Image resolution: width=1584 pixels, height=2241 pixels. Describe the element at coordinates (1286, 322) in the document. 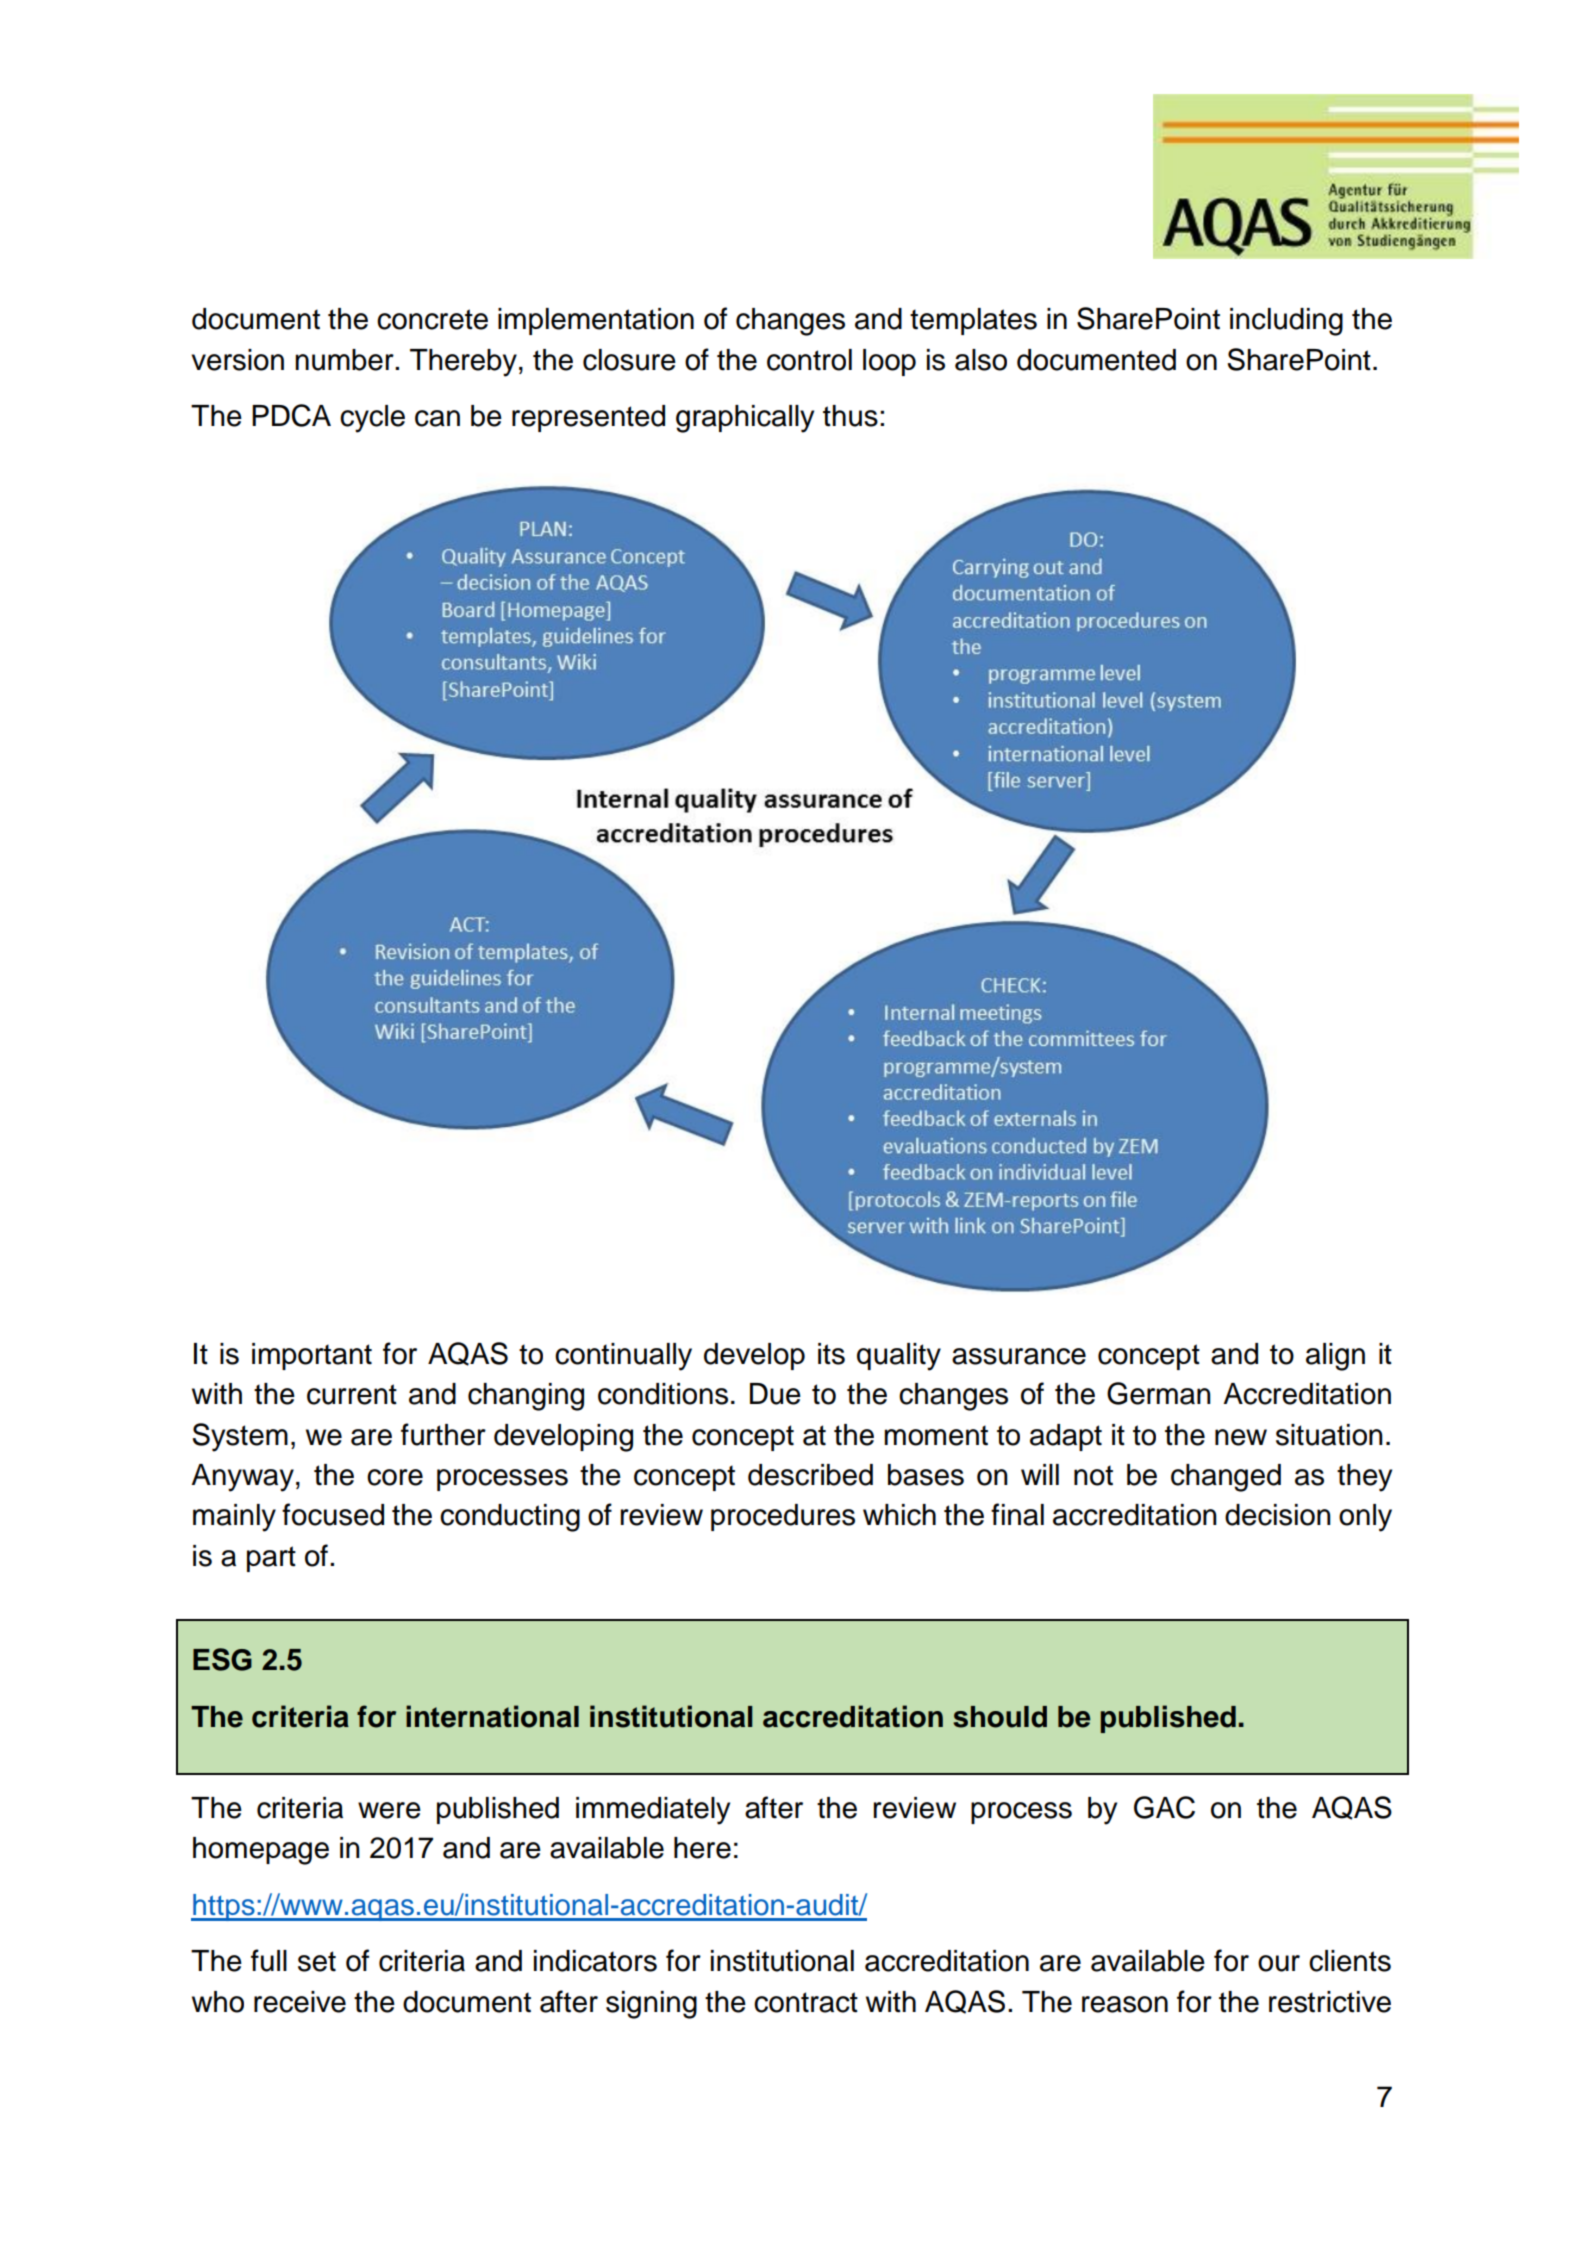

I see `including` at that location.
